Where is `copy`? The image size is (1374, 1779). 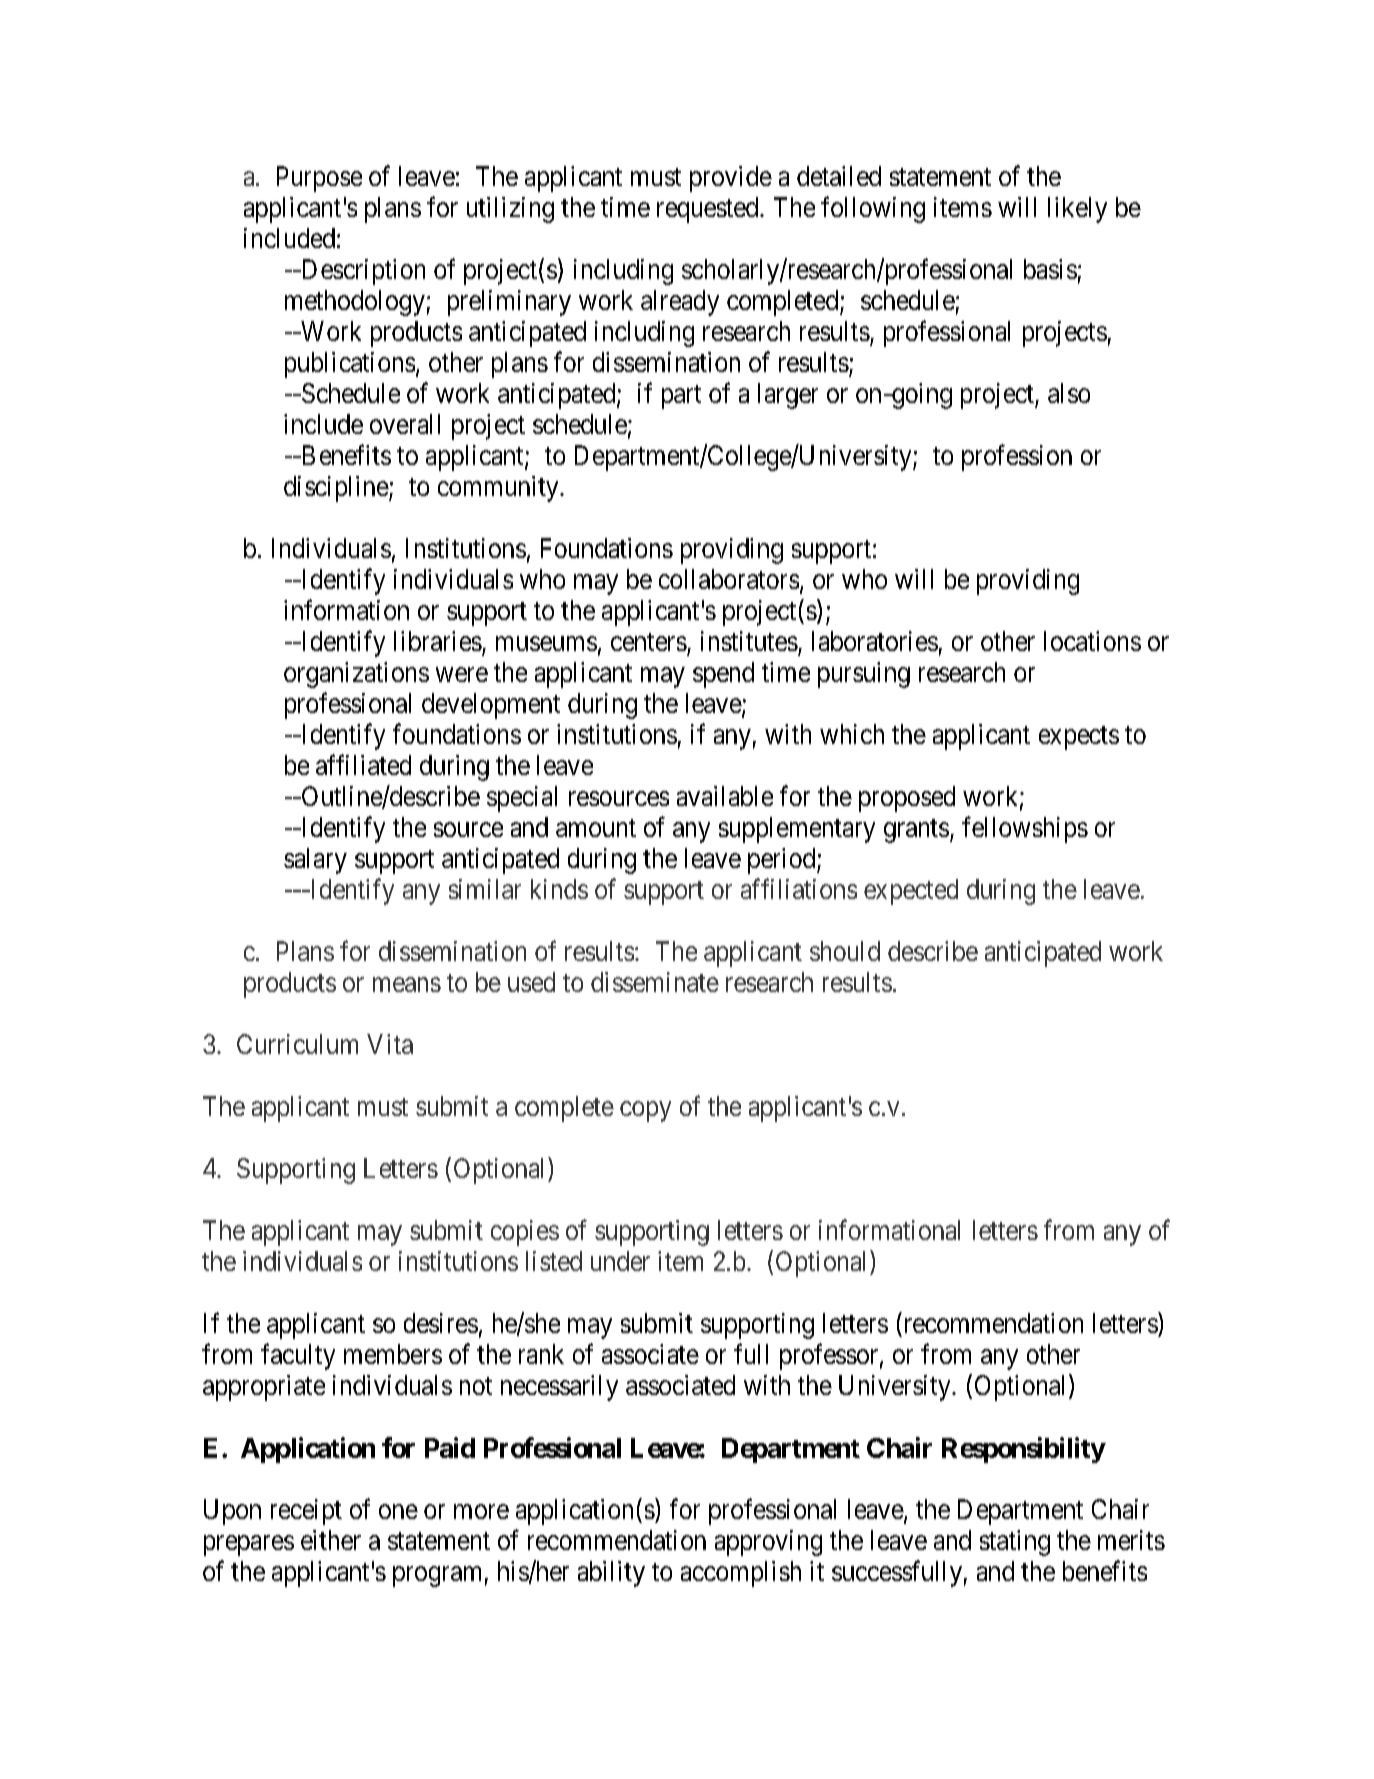 copy is located at coordinates (645, 1111).
